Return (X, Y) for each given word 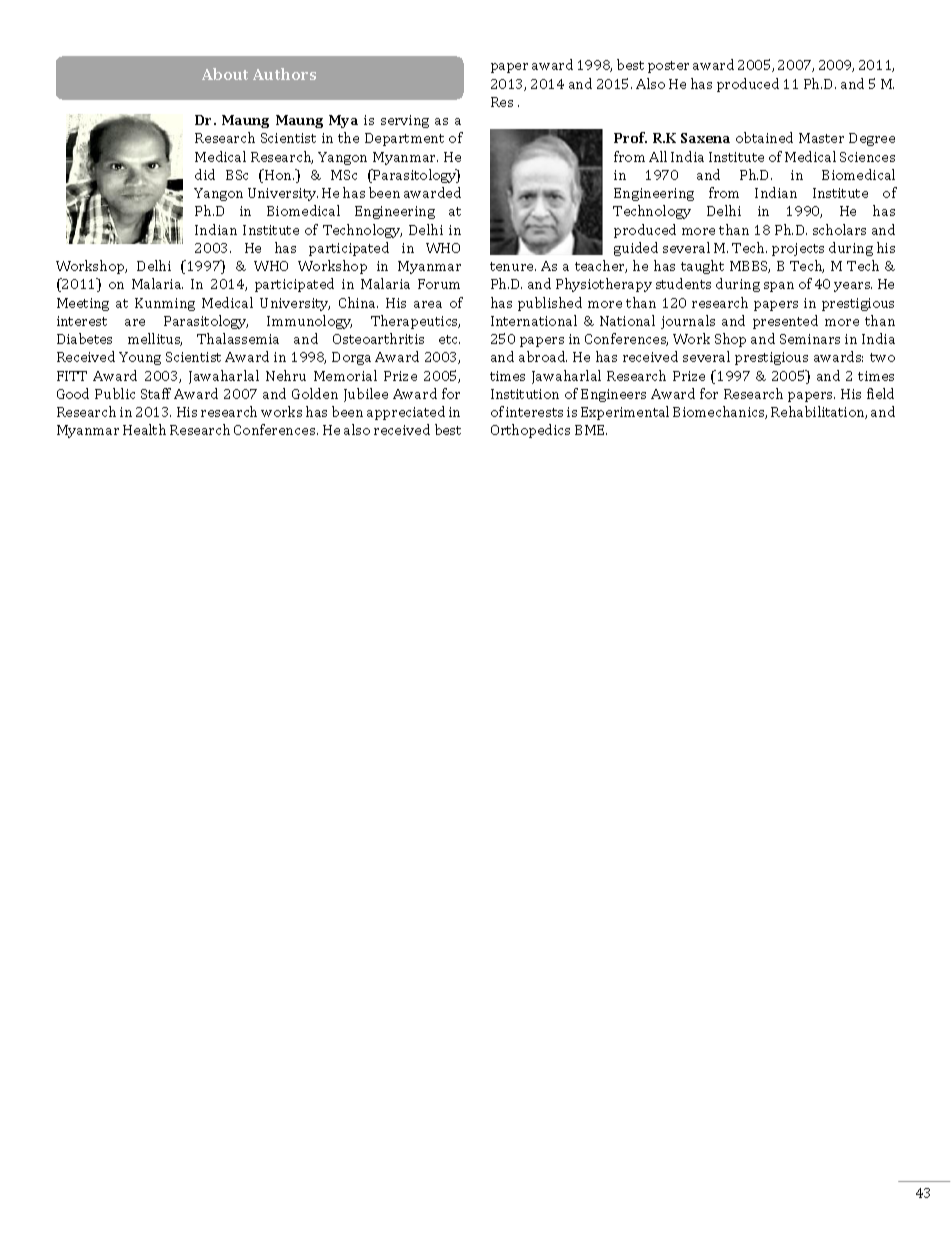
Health (144, 429)
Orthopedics (530, 431)
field (880, 393)
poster (668, 67)
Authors (284, 74)
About (225, 74)
